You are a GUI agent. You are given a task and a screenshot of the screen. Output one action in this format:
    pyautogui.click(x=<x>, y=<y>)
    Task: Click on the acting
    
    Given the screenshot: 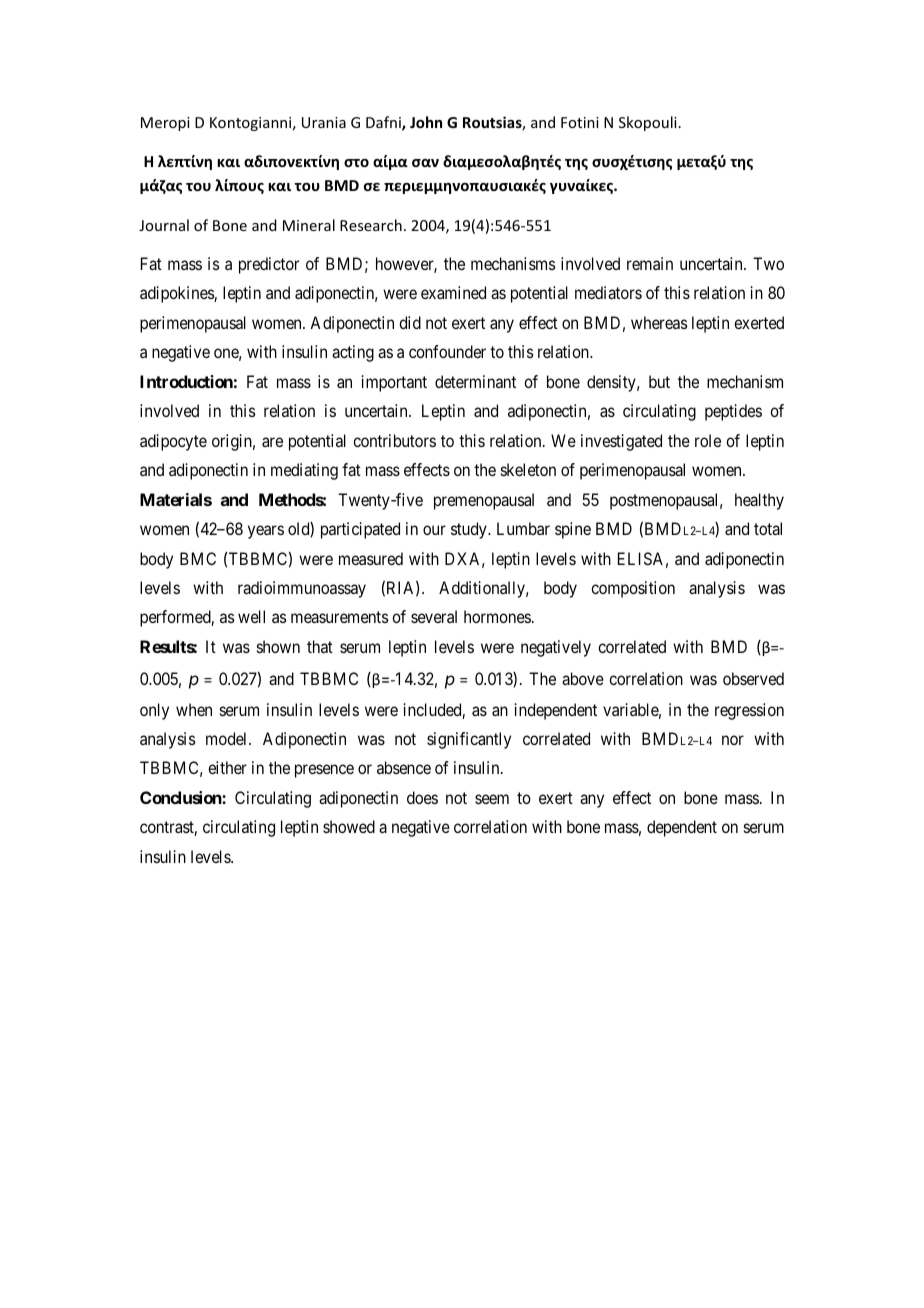 What is the action you would take?
    pyautogui.click(x=353, y=353)
